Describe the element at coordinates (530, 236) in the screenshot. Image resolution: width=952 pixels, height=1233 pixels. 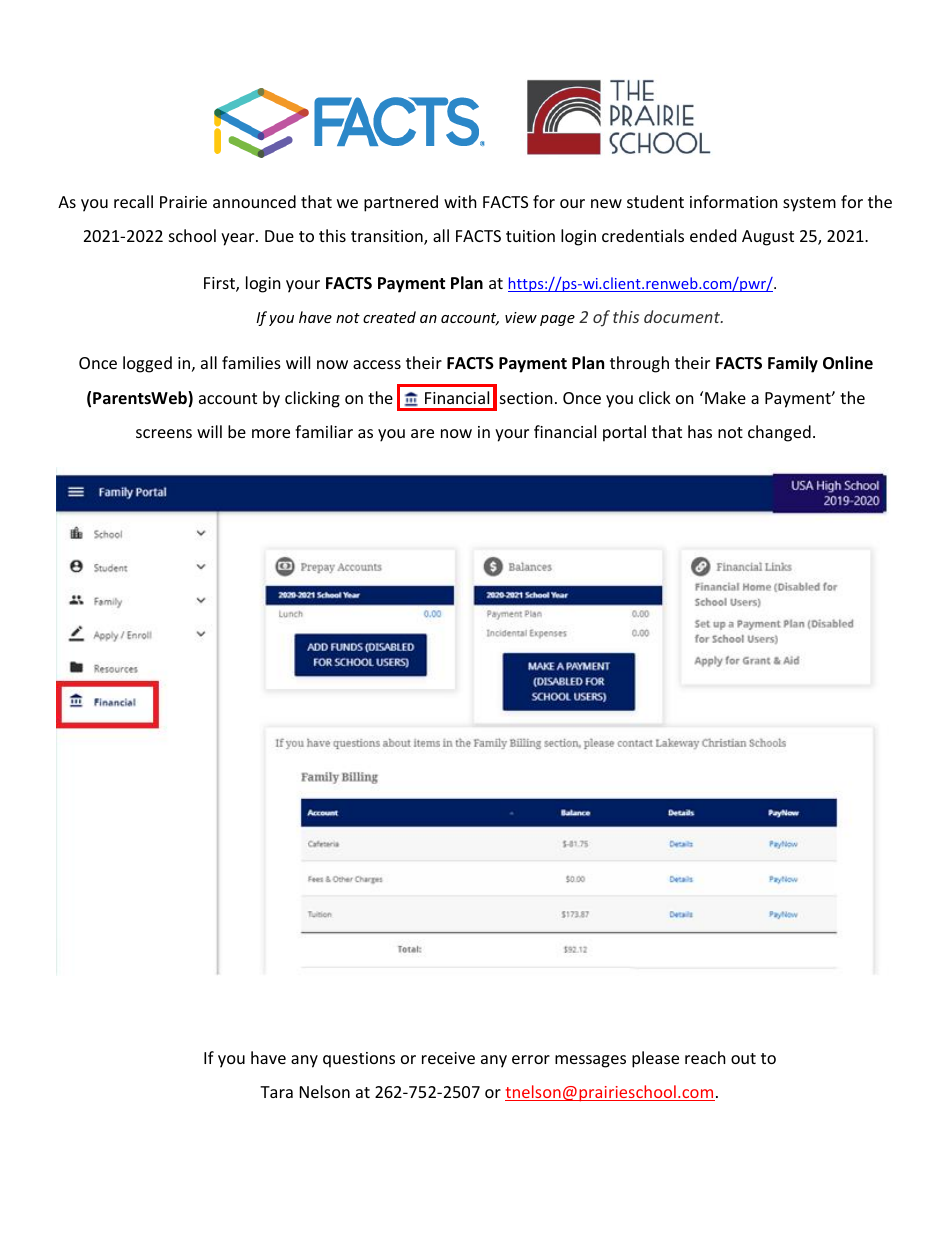
I see `tuition` at that location.
